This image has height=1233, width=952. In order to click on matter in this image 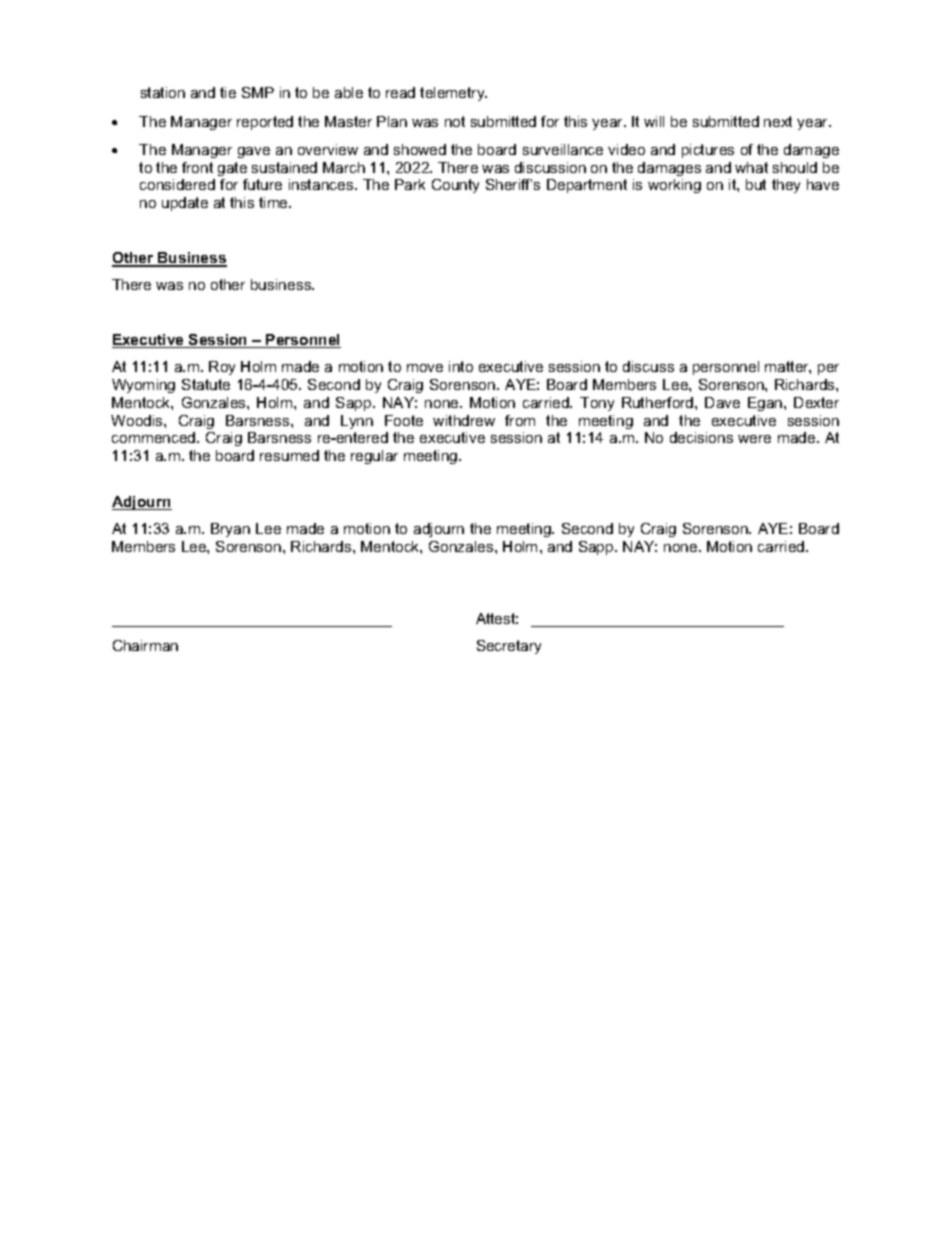, I will do `click(788, 367)`.
